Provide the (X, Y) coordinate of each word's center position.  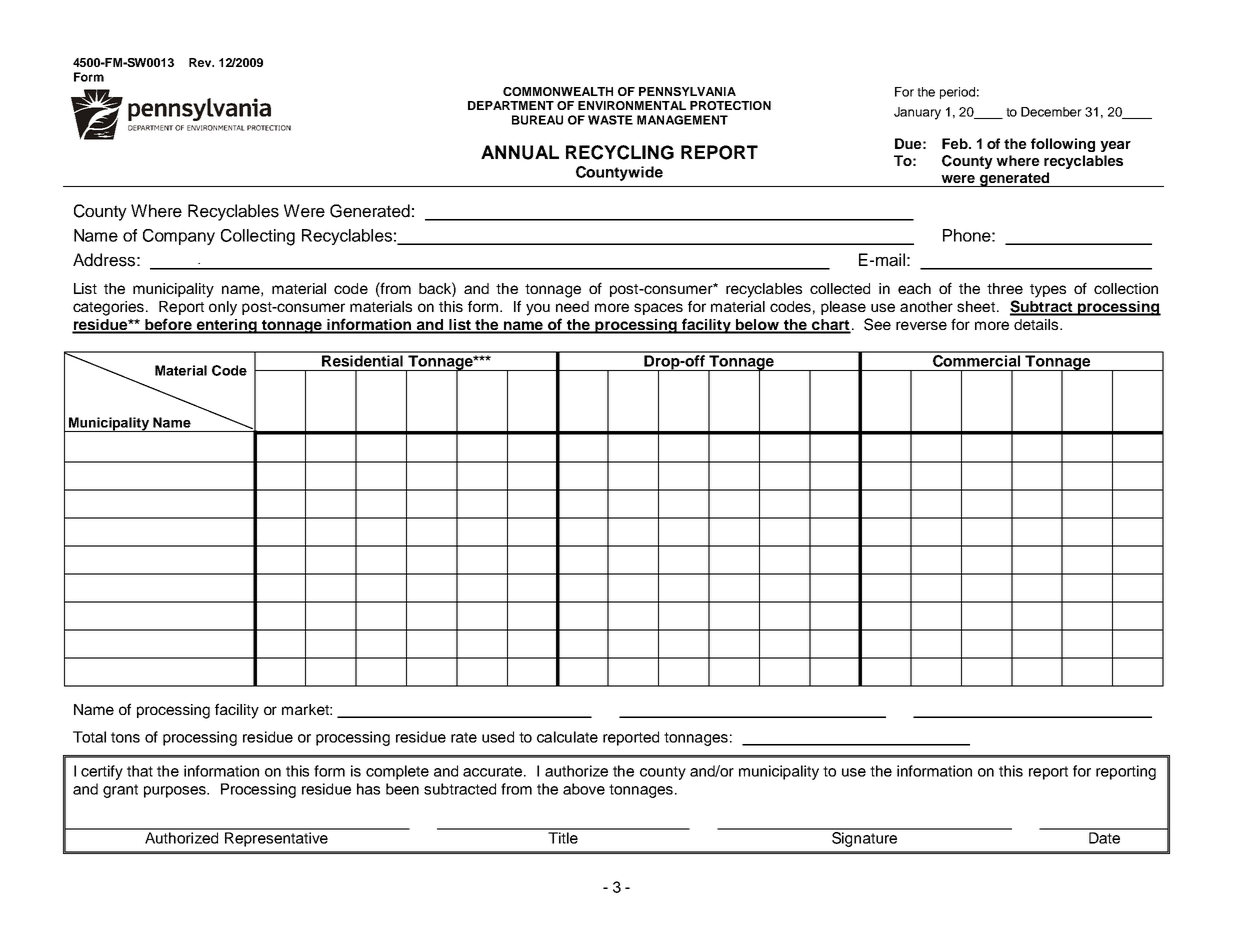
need (572, 306)
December (1051, 112)
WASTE (610, 120)
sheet (977, 306)
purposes (176, 792)
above (584, 789)
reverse (921, 325)
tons (125, 737)
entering (226, 326)
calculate (567, 737)
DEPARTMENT (511, 105)
